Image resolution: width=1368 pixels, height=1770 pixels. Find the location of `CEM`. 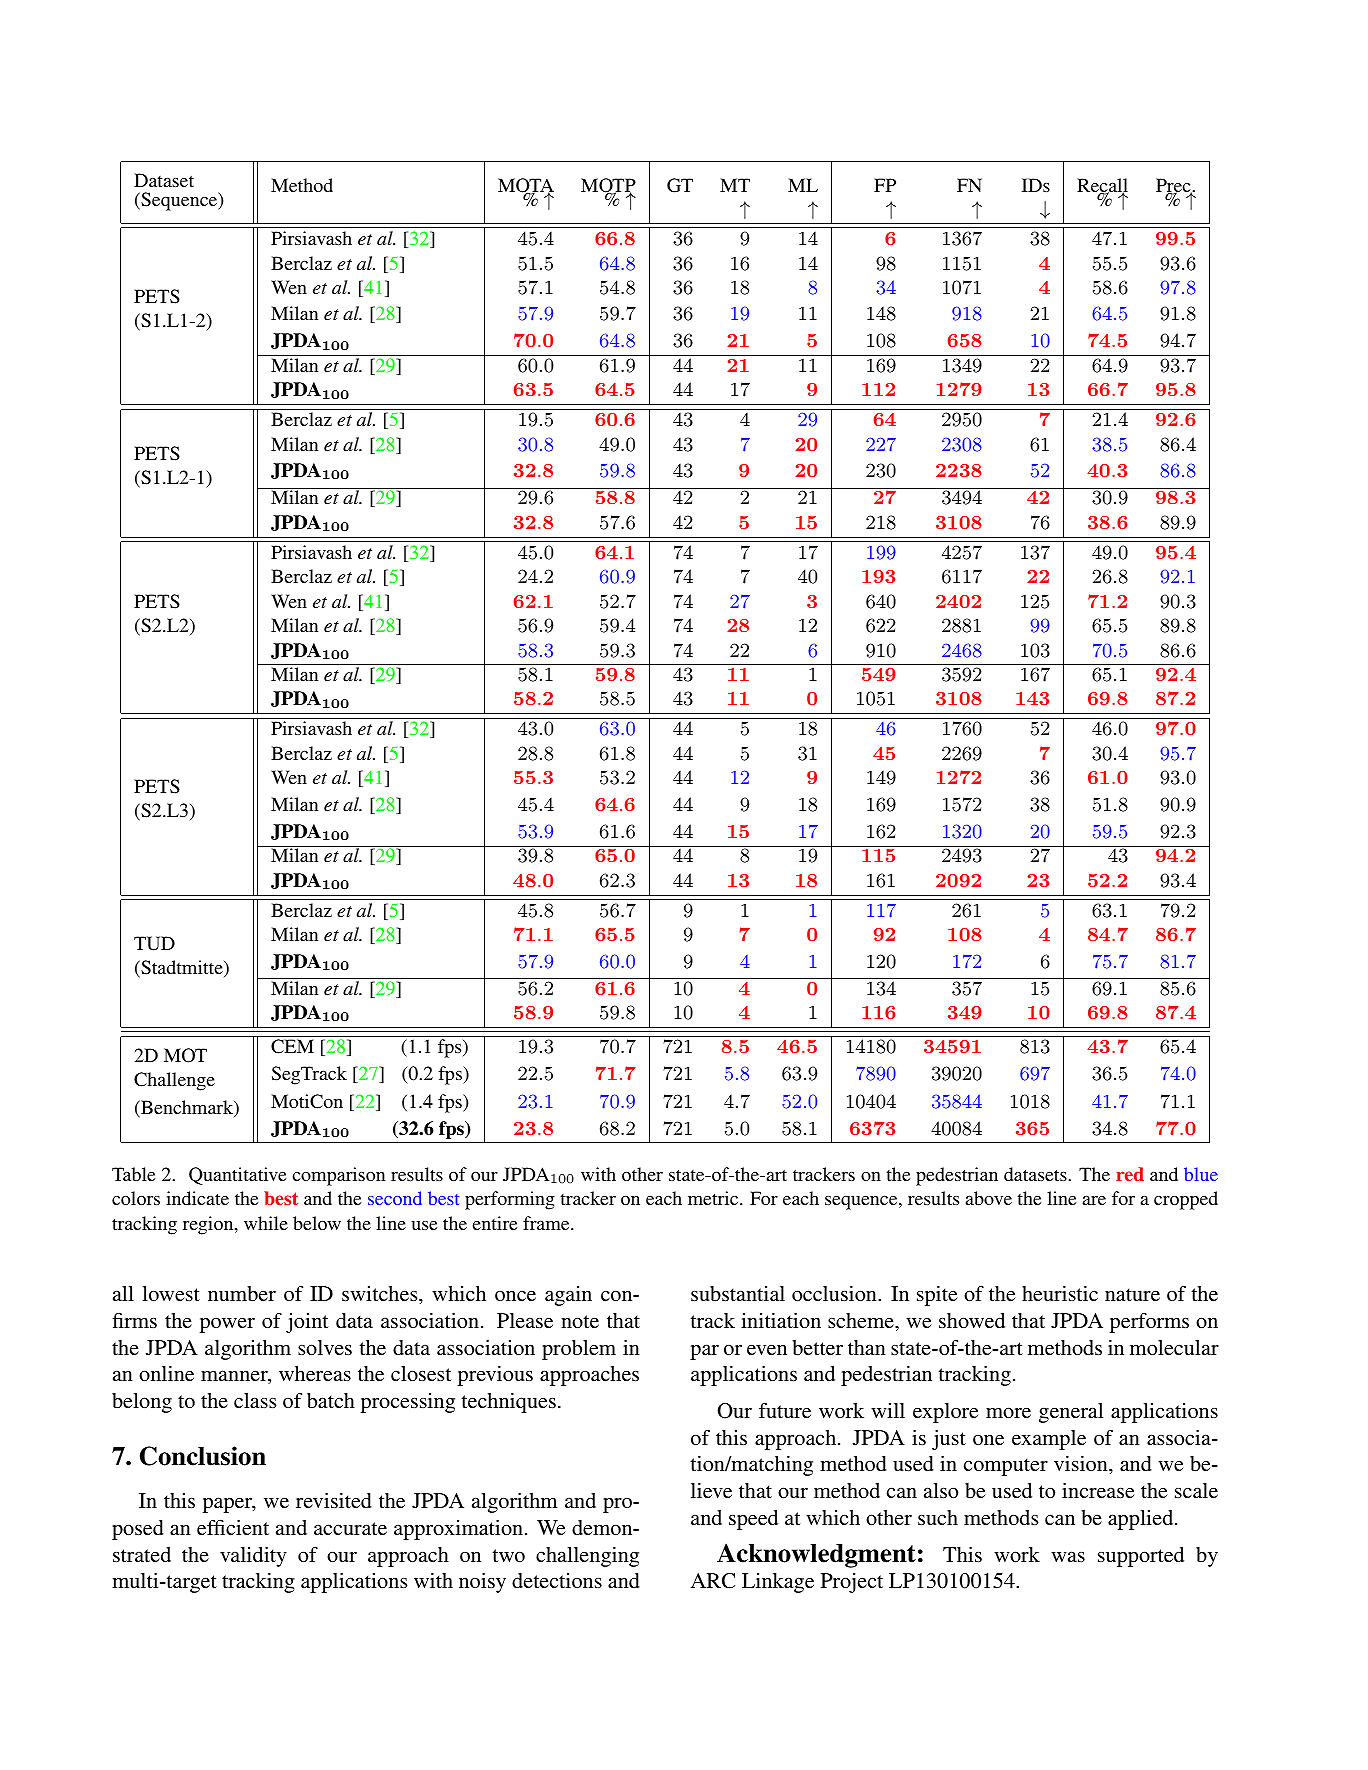

CEM is located at coordinates (292, 1046).
